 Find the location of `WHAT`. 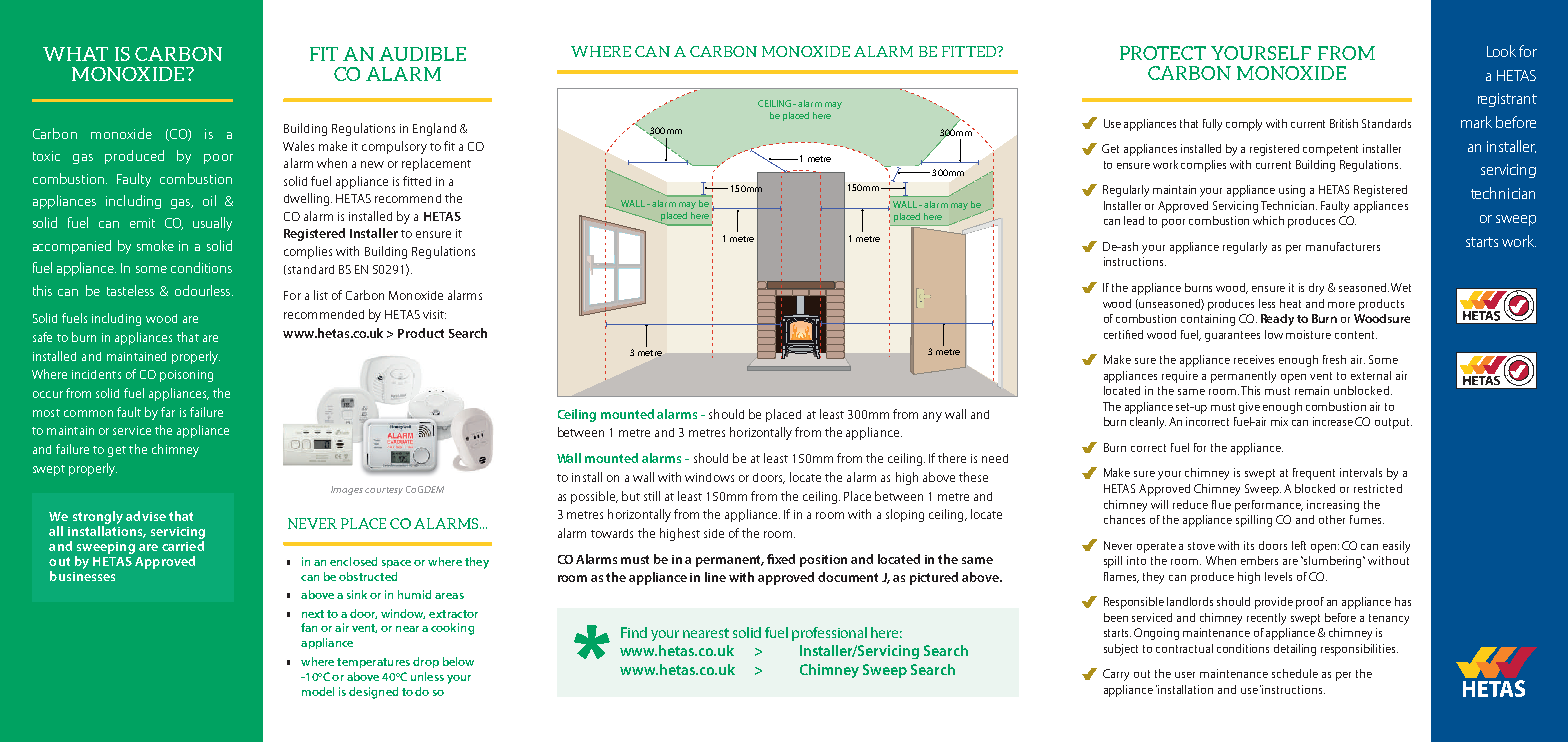

WHAT is located at coordinates (75, 54).
